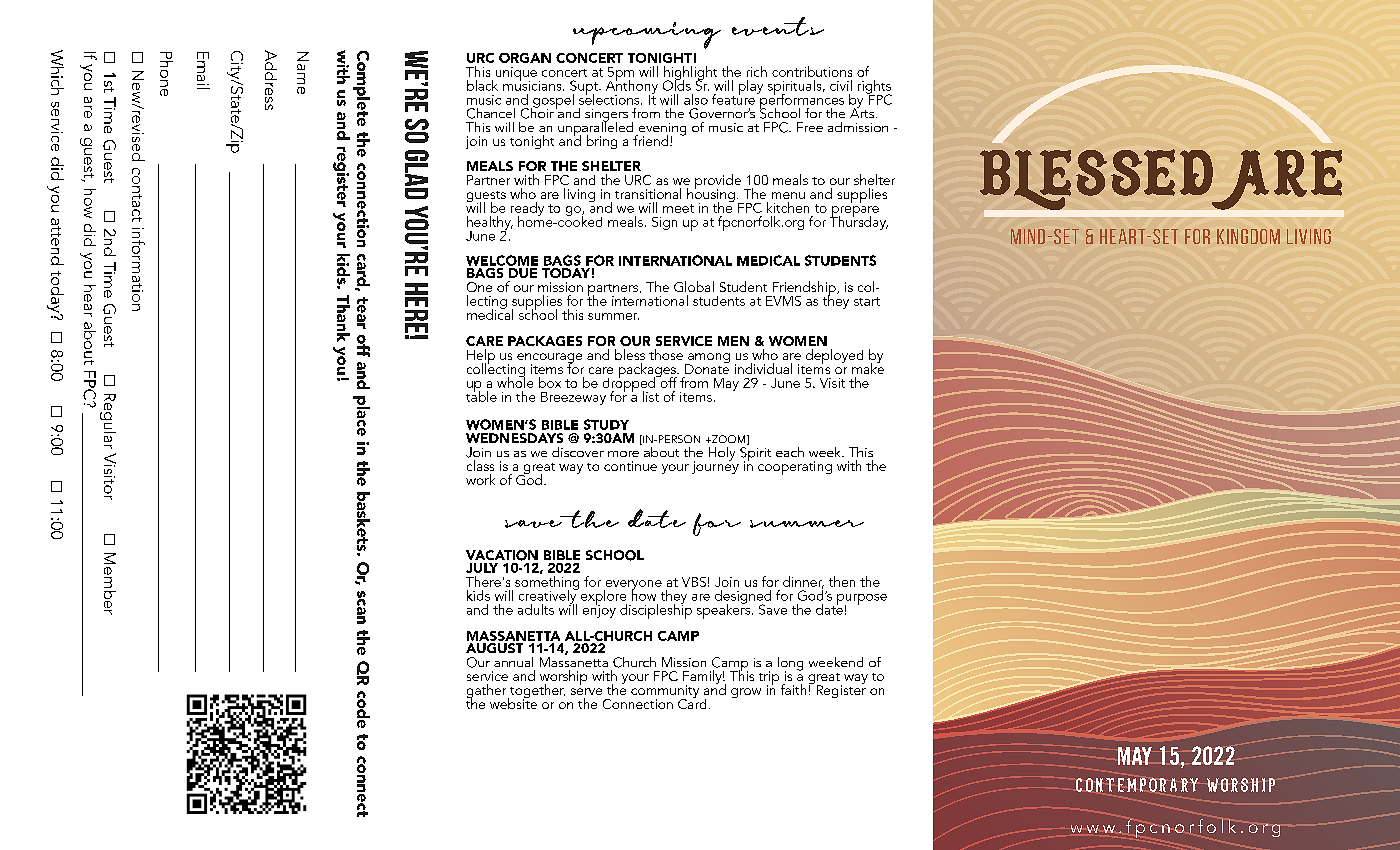 This image has width=1400, height=850. I want to click on ORGAN, so click(525, 58).
